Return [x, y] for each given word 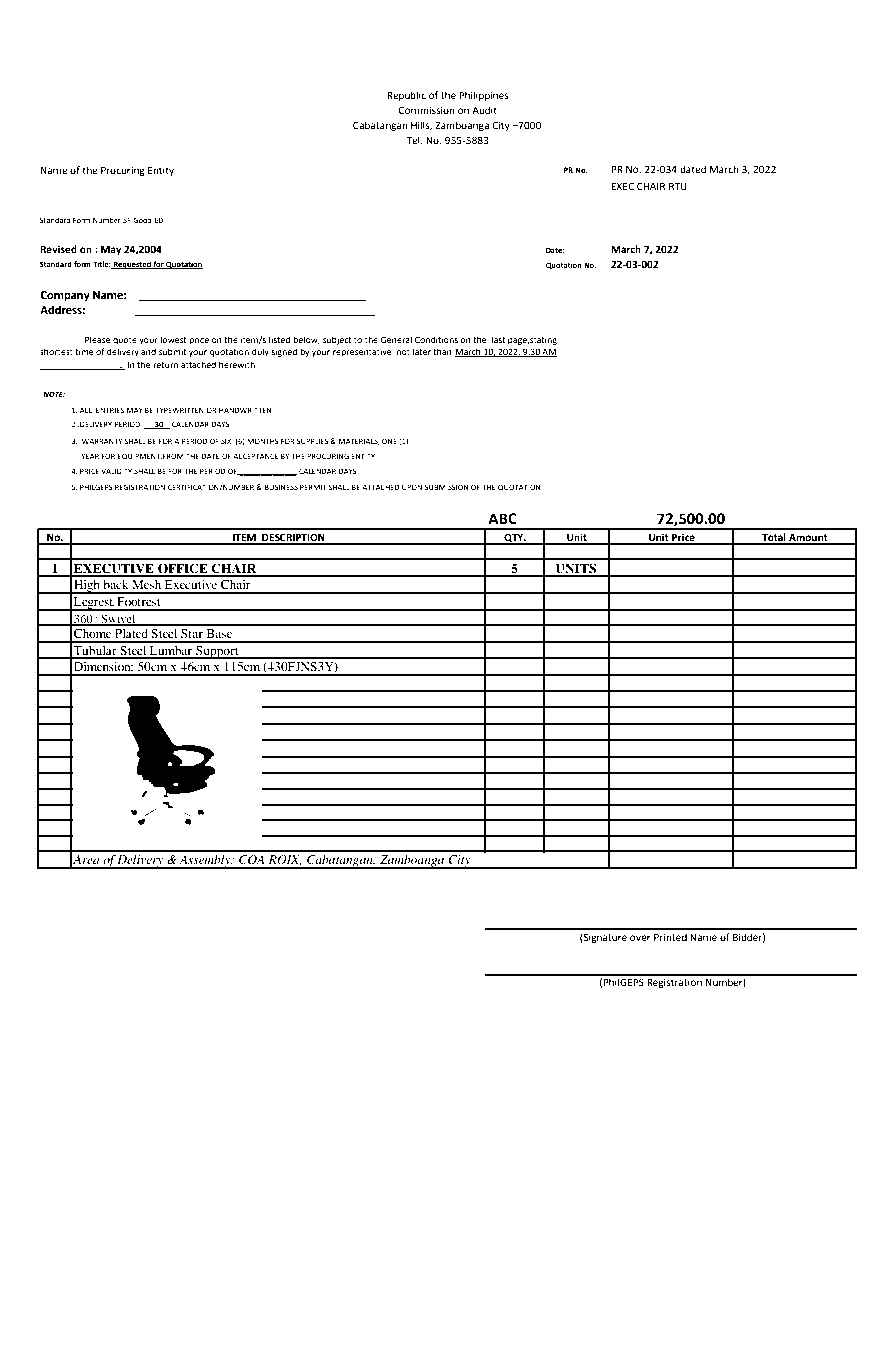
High [87, 587]
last [499, 339]
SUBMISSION [447, 487]
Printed [670, 937]
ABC [502, 519]
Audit [484, 110]
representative [362, 352]
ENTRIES [110, 410]
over [640, 938]
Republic [406, 96]
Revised [58, 249]
